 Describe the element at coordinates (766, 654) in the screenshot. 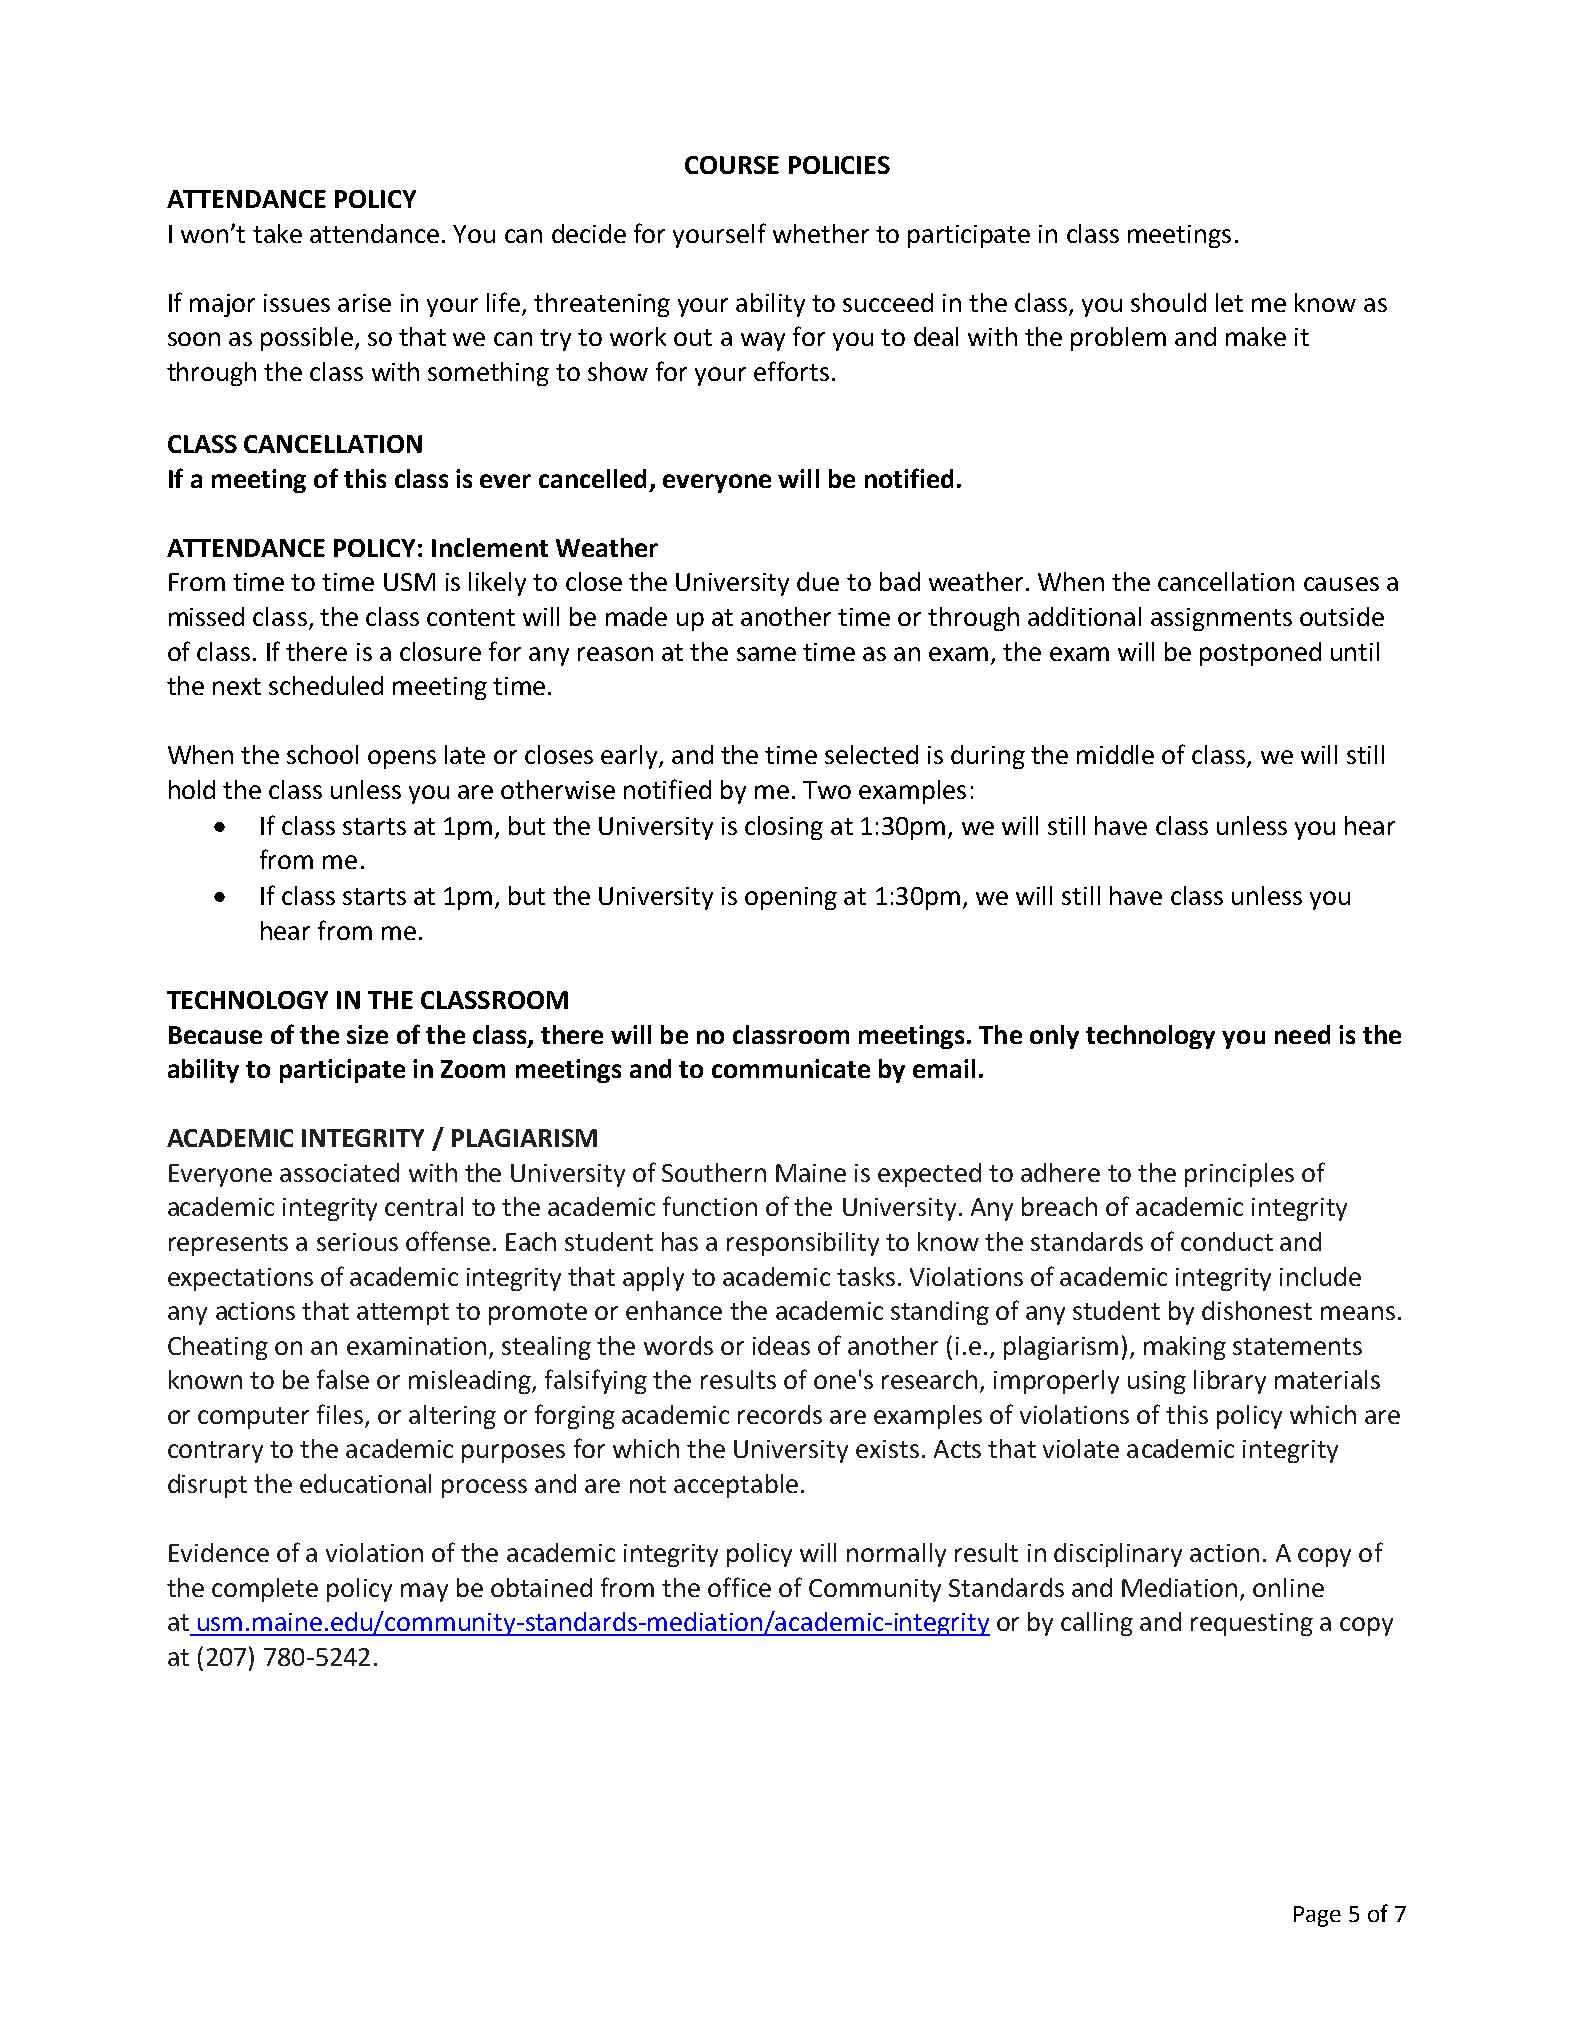

I see `same` at that location.
